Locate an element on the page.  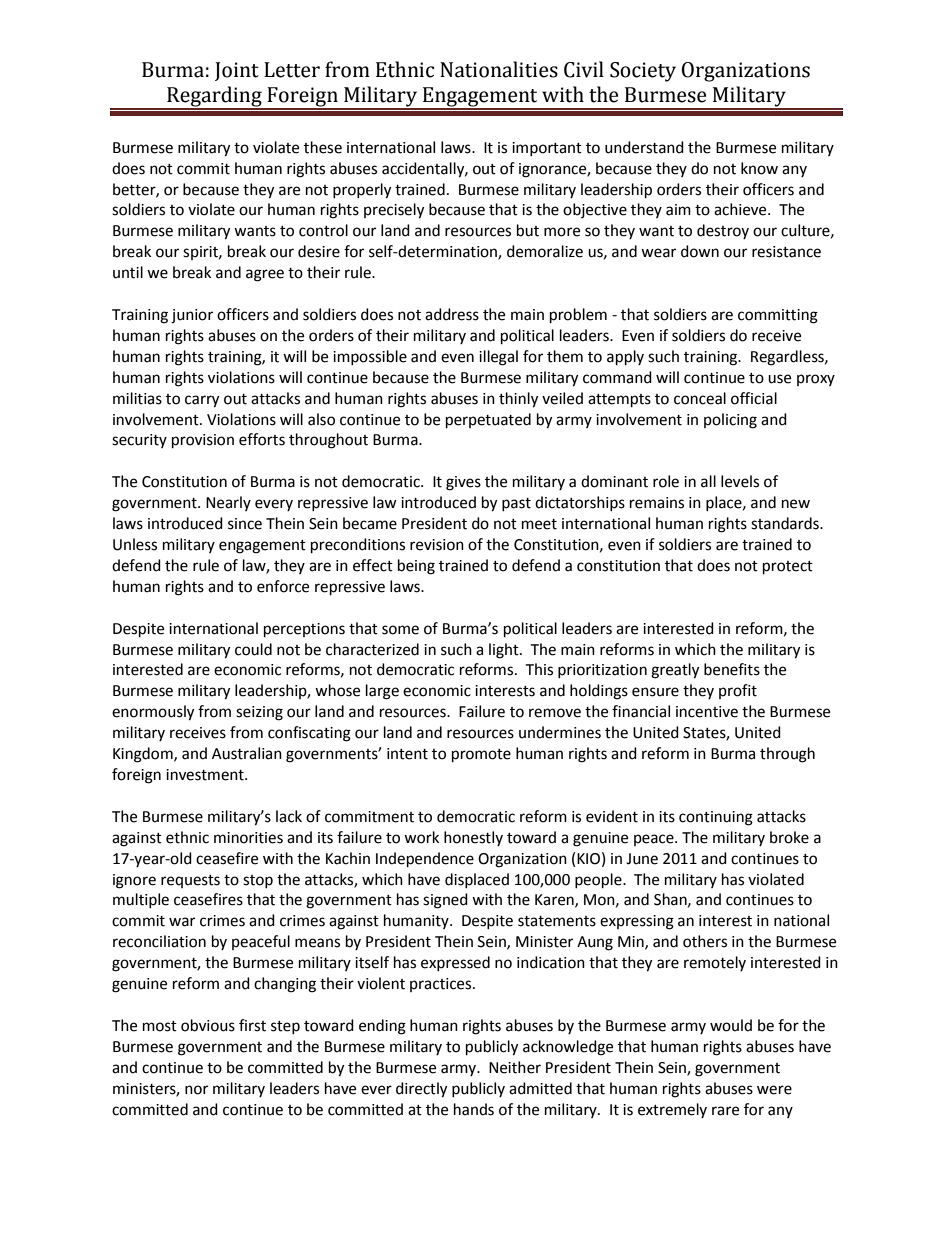
Regarding is located at coordinates (214, 98).
